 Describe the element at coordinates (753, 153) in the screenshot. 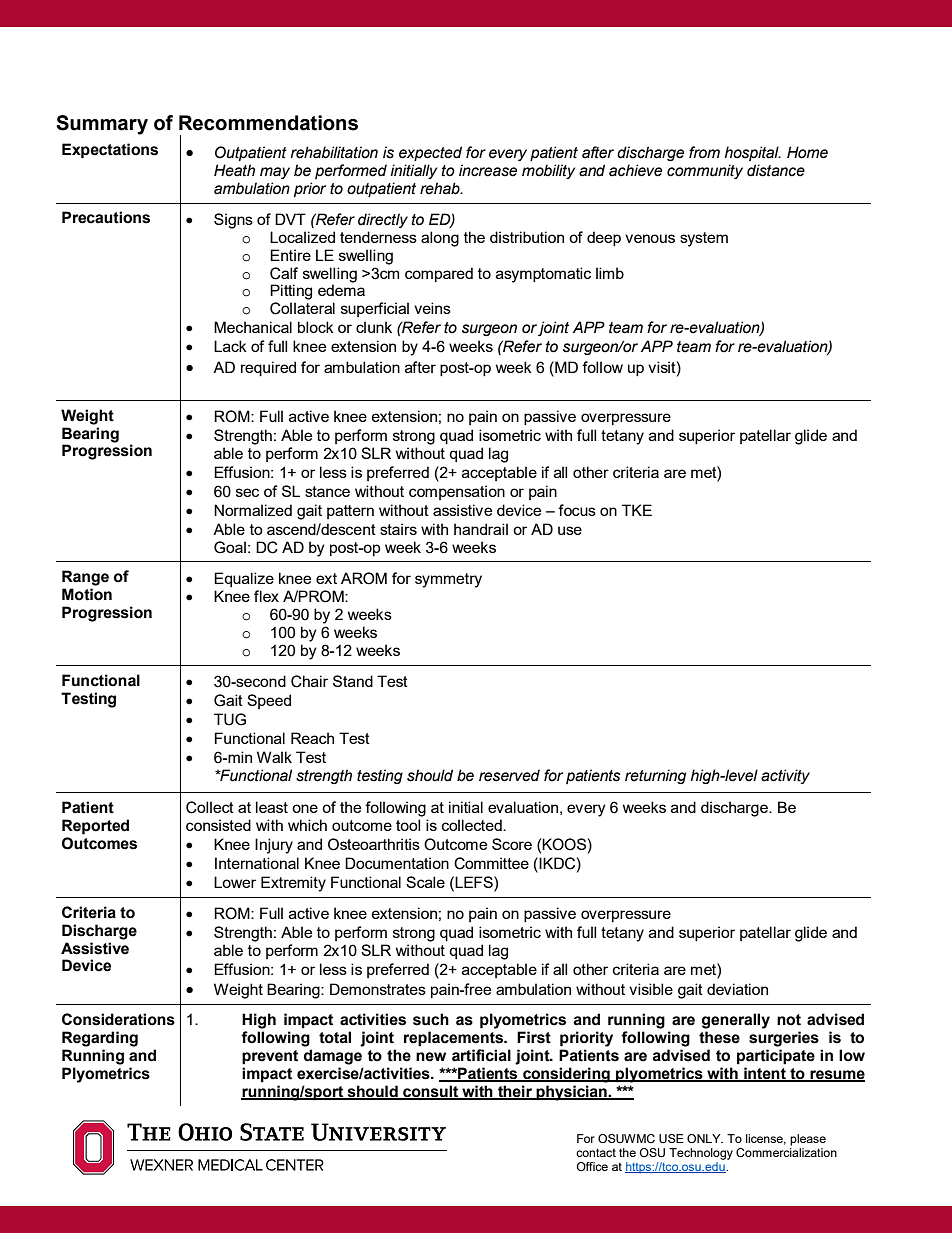

I see `hospital` at that location.
